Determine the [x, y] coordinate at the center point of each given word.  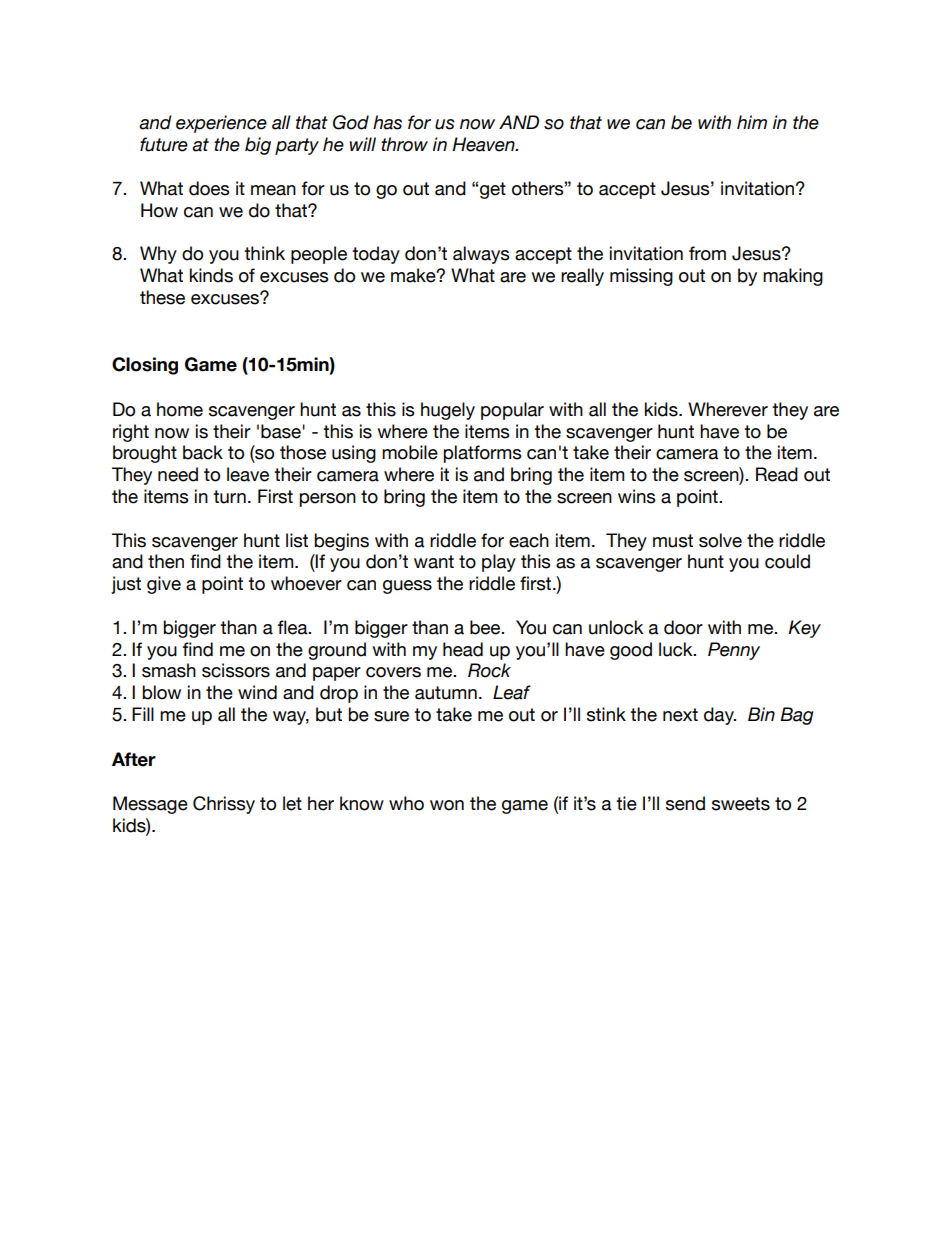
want [434, 562]
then [166, 561]
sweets [741, 804]
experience [221, 124]
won [447, 805]
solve [720, 540]
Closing [145, 366]
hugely [448, 411]
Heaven [484, 144]
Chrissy [224, 805]
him [752, 122]
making [793, 277]
